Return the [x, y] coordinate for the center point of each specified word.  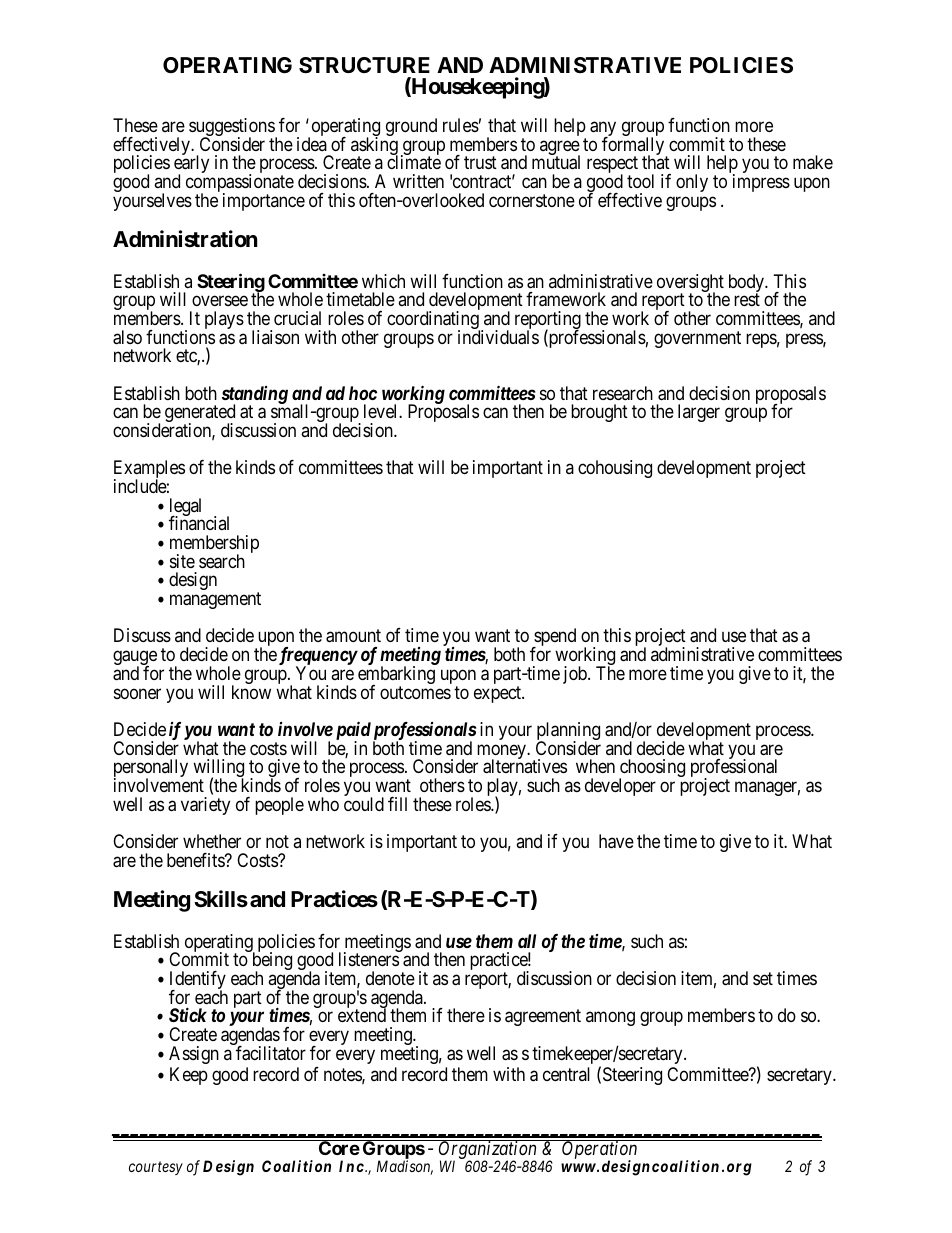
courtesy [156, 1168]
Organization [488, 1150]
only [692, 183]
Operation [600, 1150]
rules [461, 125]
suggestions [232, 128]
